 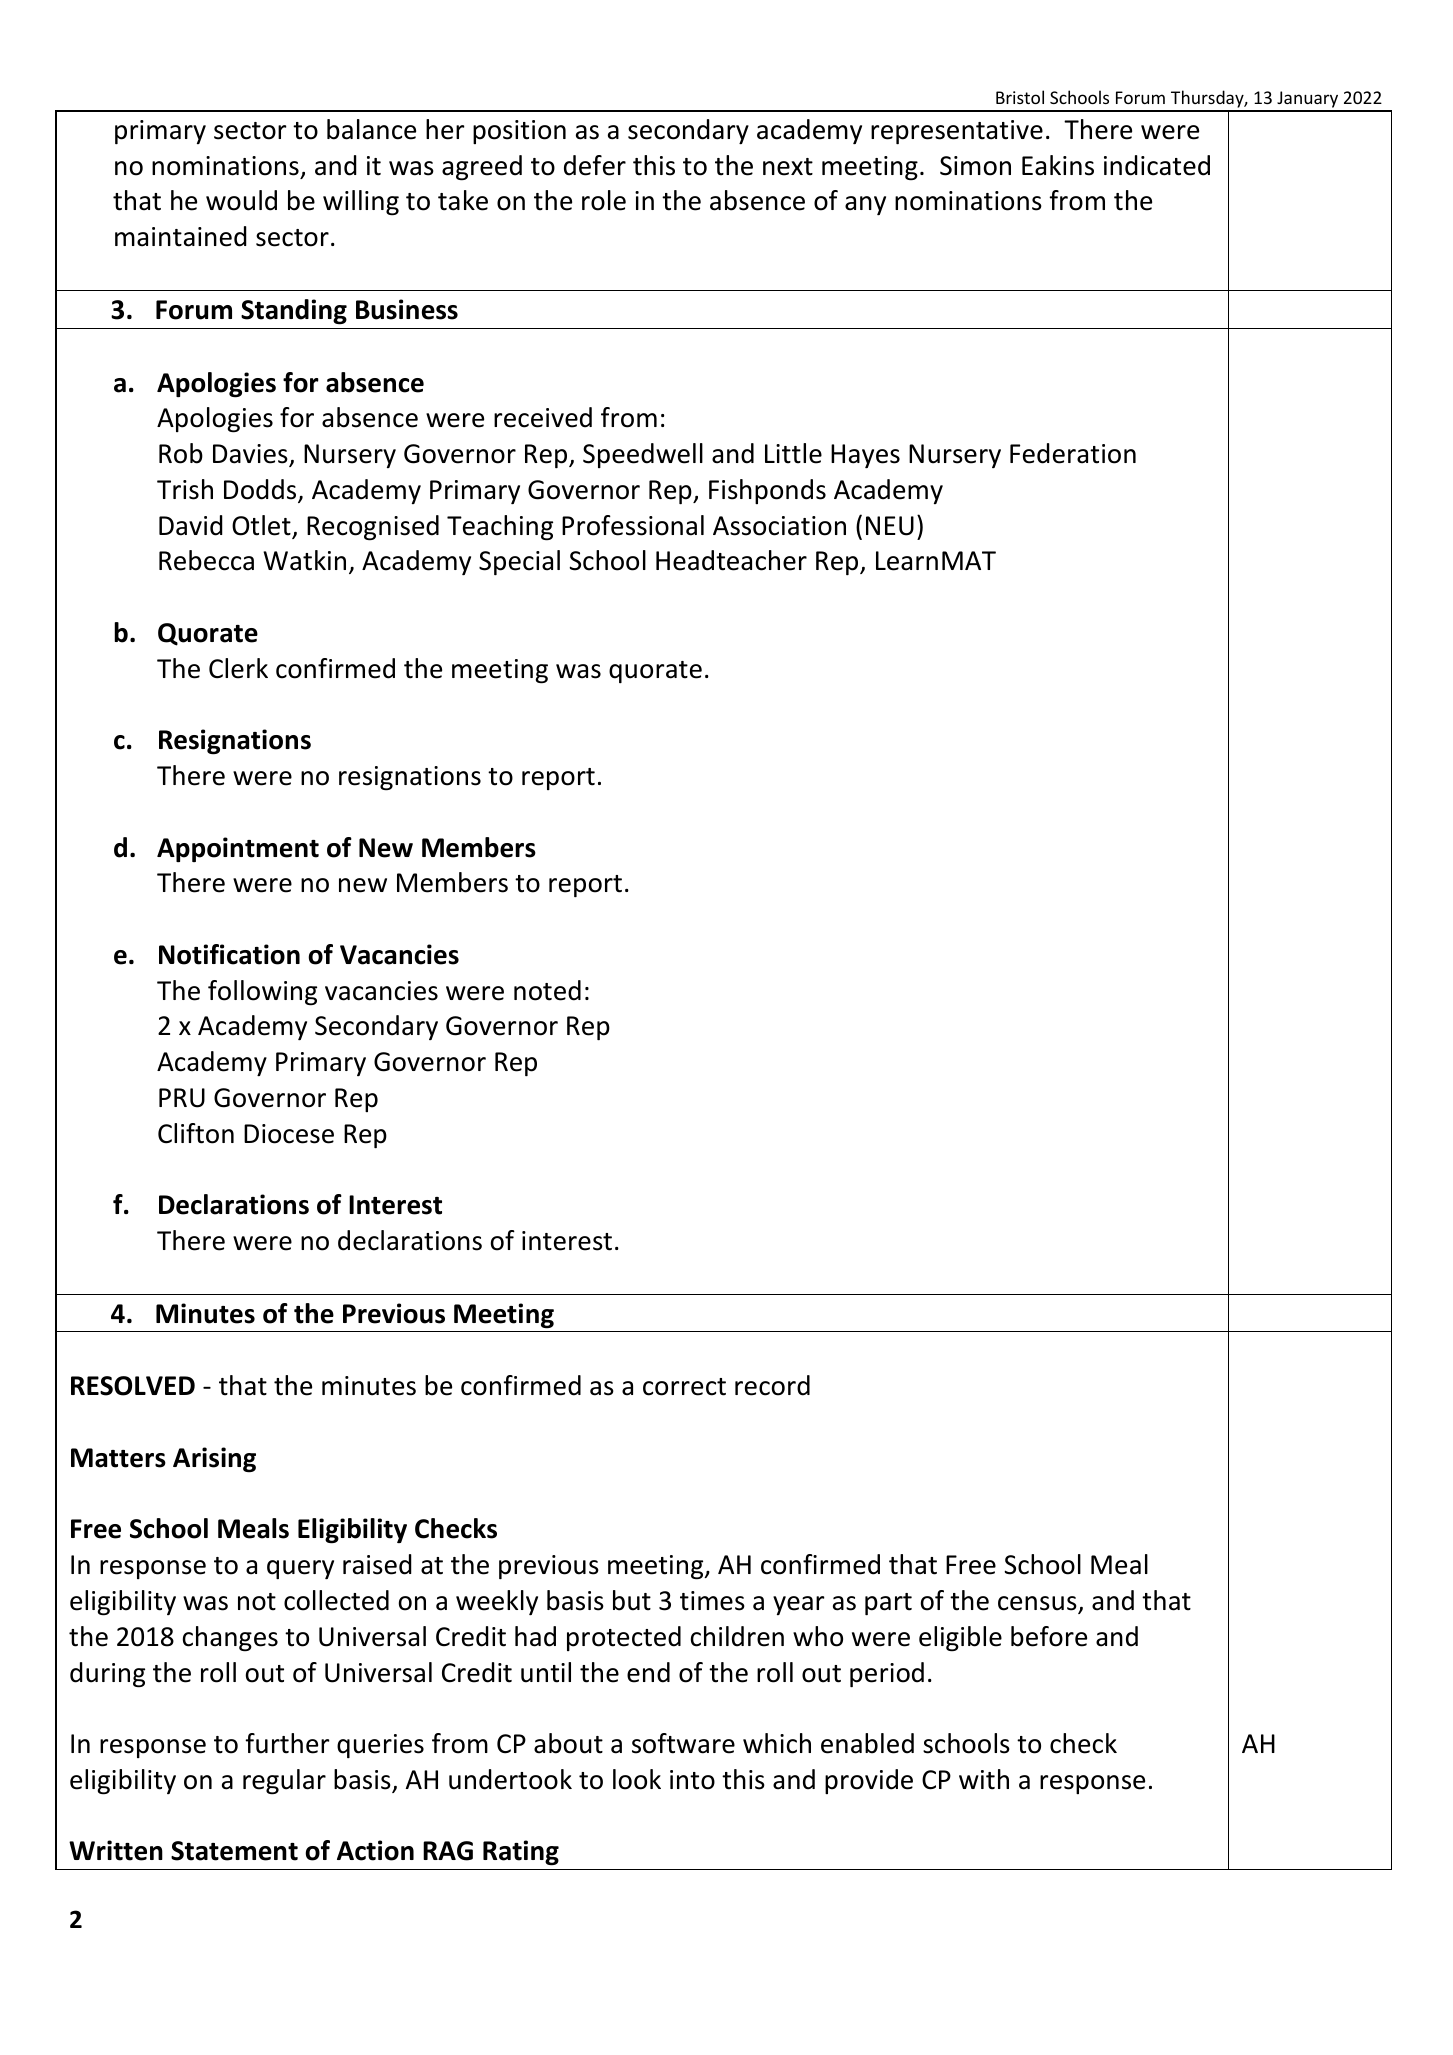 What do you see at coordinates (241, 200) in the screenshot?
I see `would` at bounding box center [241, 200].
